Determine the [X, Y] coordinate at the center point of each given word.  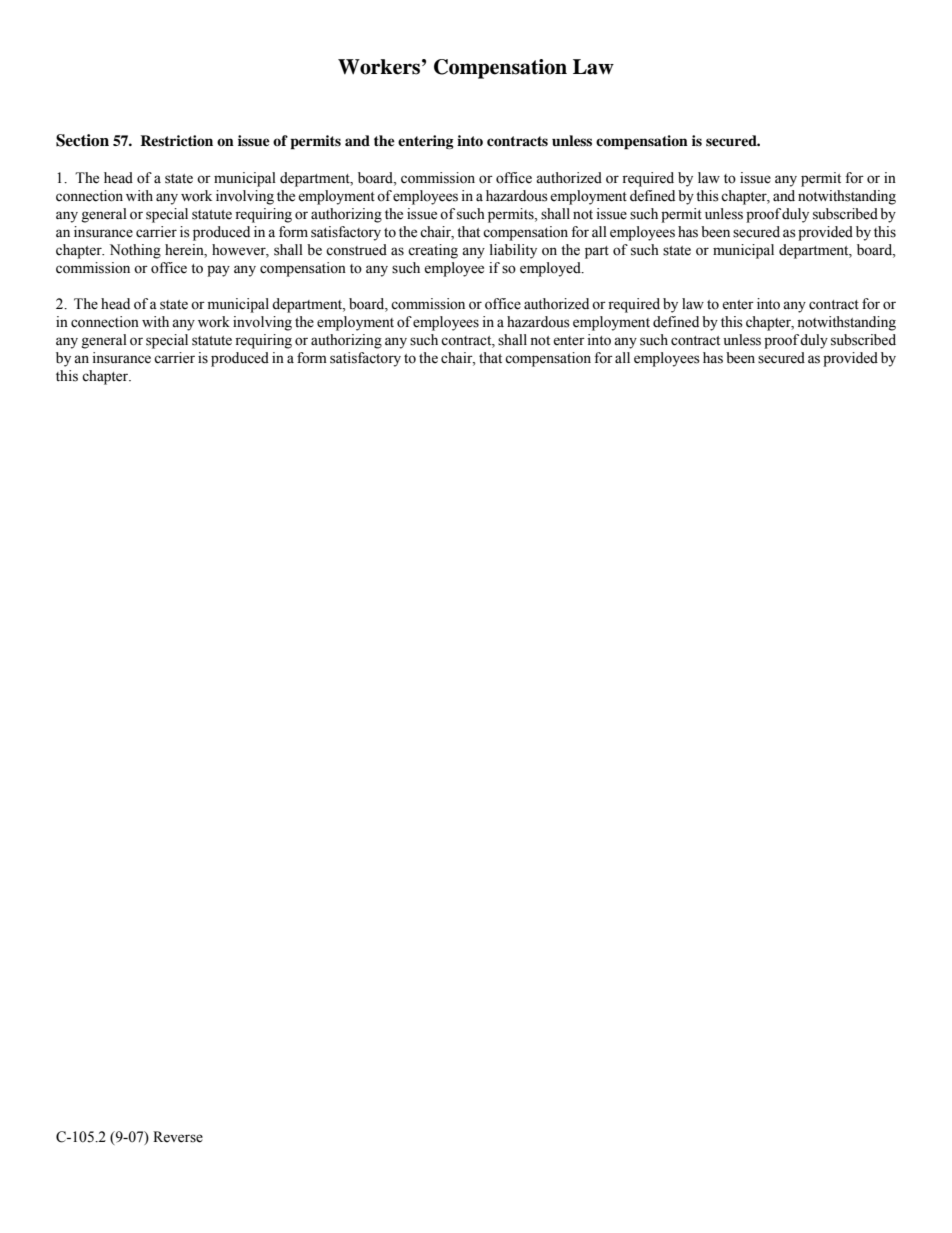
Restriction [176, 140]
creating [433, 251]
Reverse [178, 1137]
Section [82, 140]
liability [513, 251]
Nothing [135, 251]
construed [356, 250]
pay [218, 271]
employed [551, 269]
